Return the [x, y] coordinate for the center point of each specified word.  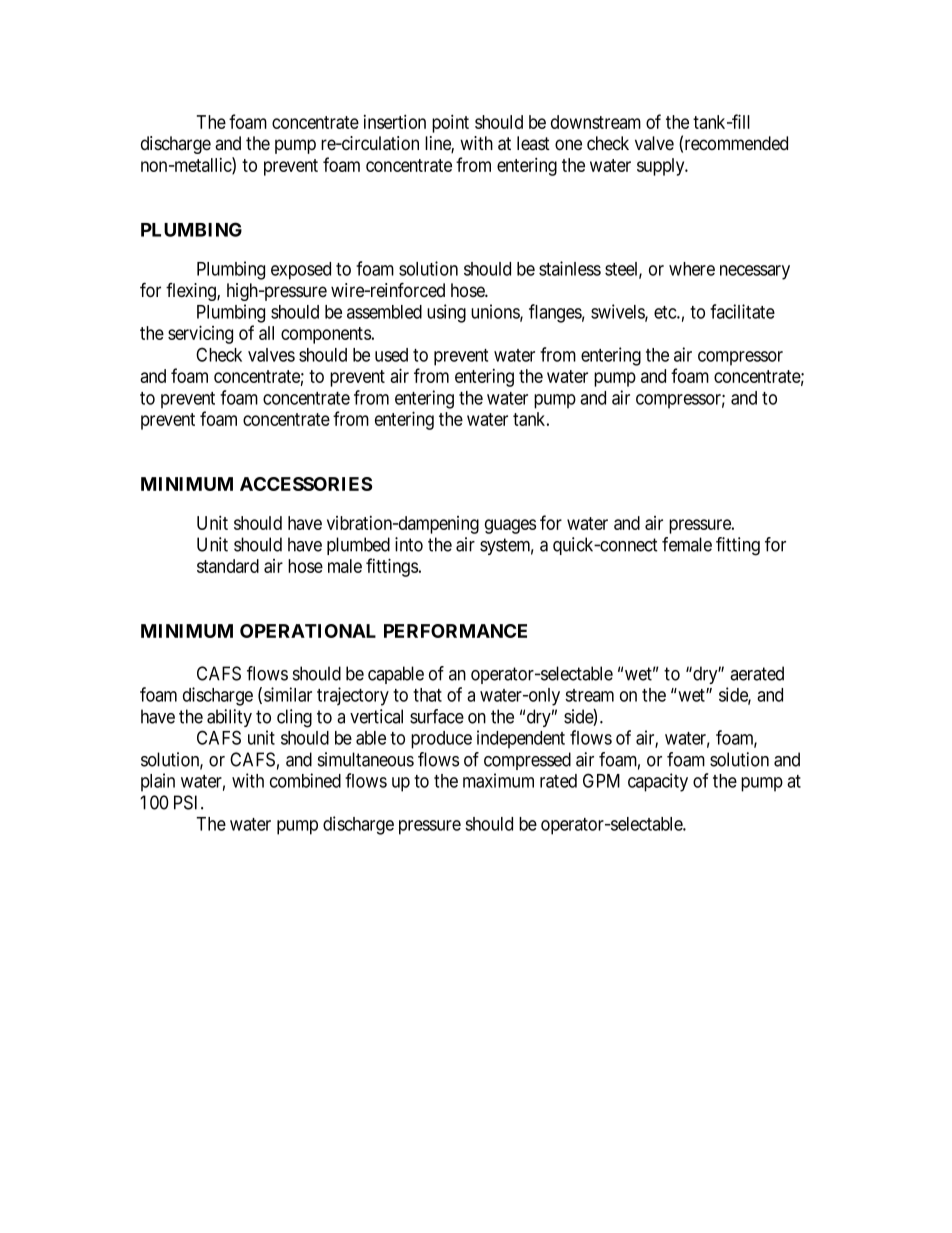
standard [228, 566]
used [391, 355]
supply [662, 167]
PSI [188, 802]
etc [666, 312]
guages [510, 526]
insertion [395, 121]
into [409, 544]
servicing [200, 334]
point [450, 123]
